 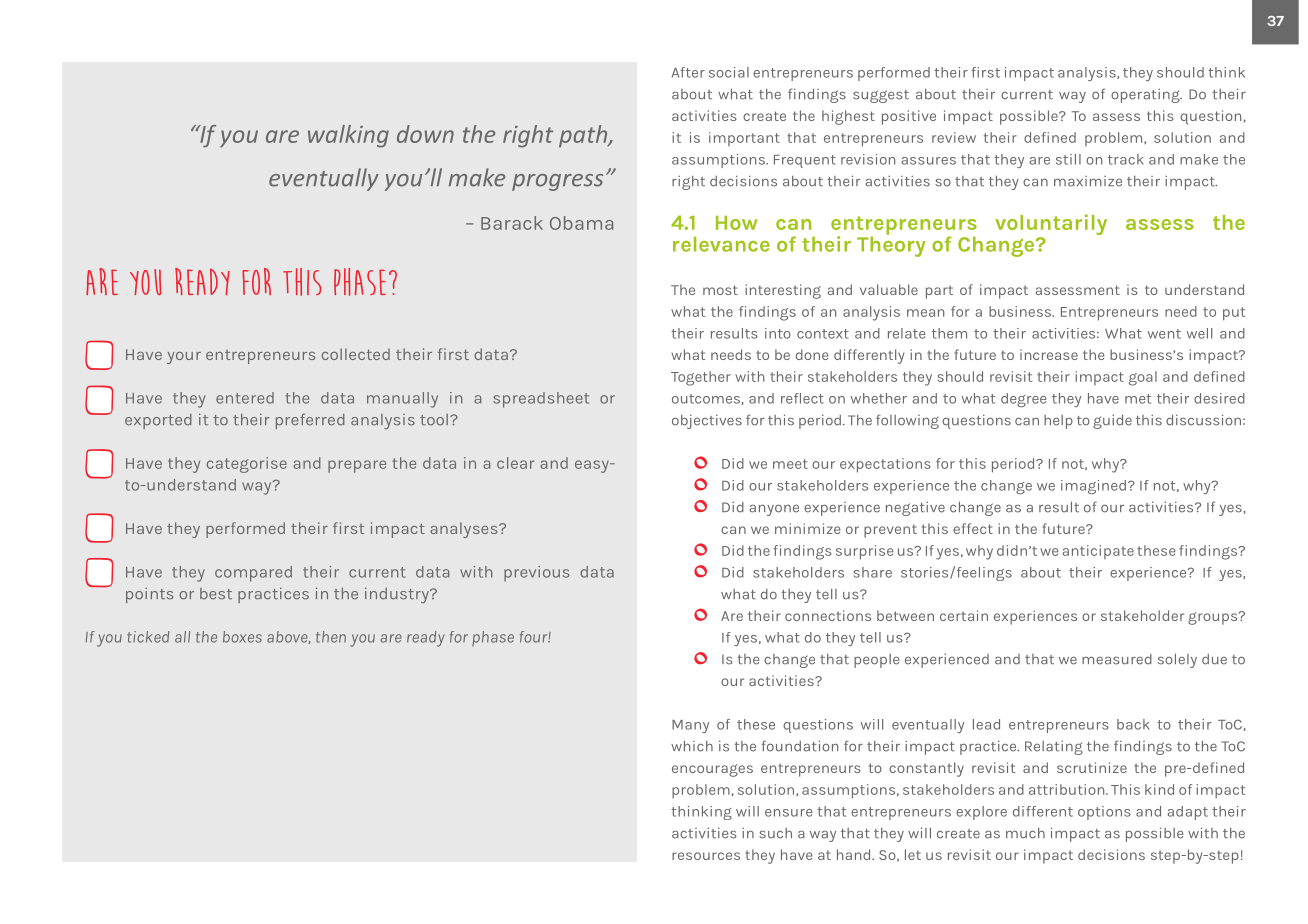 What do you see at coordinates (828, 615) in the document?
I see `connections` at bounding box center [828, 615].
